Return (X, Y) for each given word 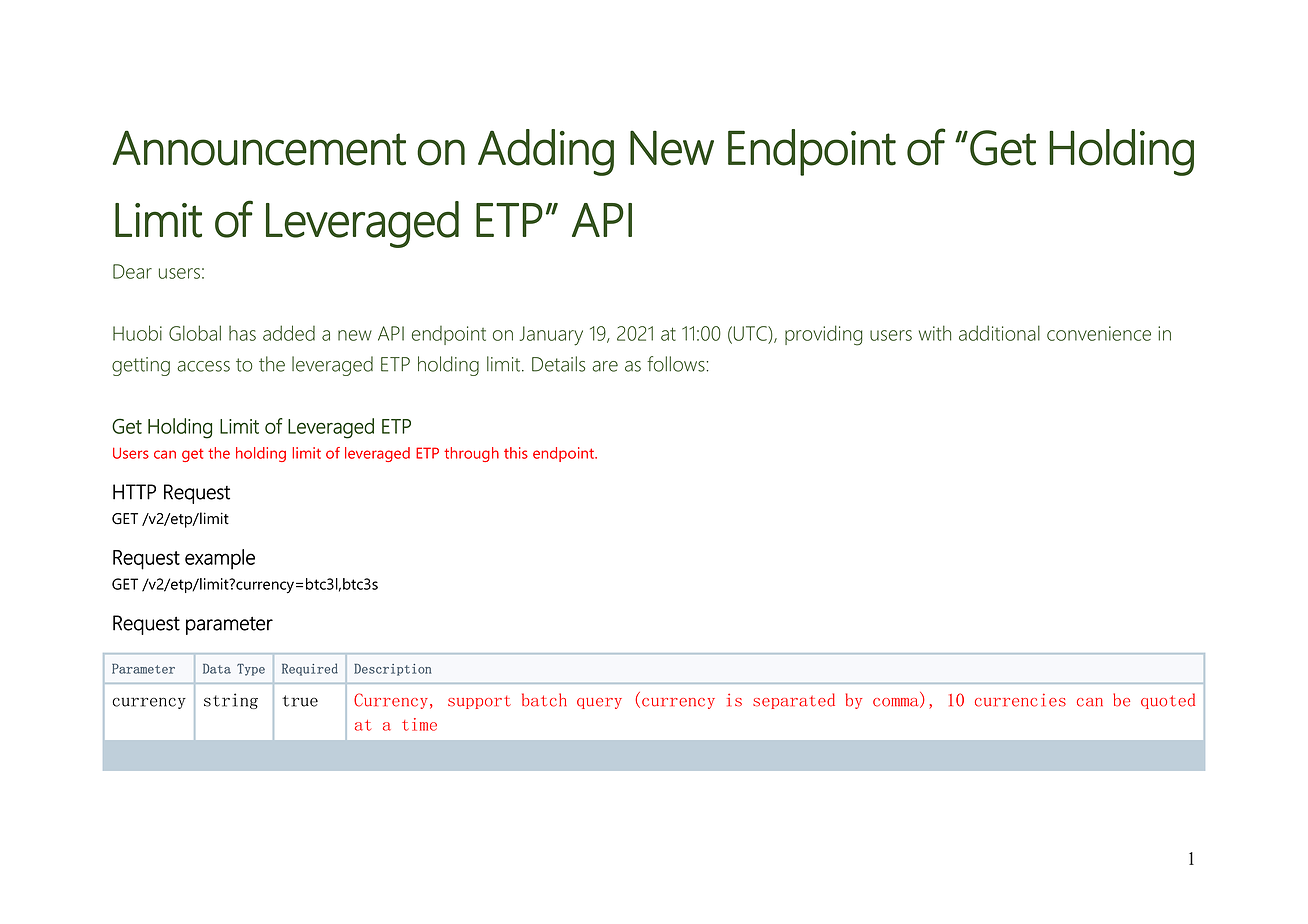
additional (999, 333)
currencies (1020, 700)
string (231, 701)
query (599, 703)
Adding (546, 152)
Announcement (259, 148)
